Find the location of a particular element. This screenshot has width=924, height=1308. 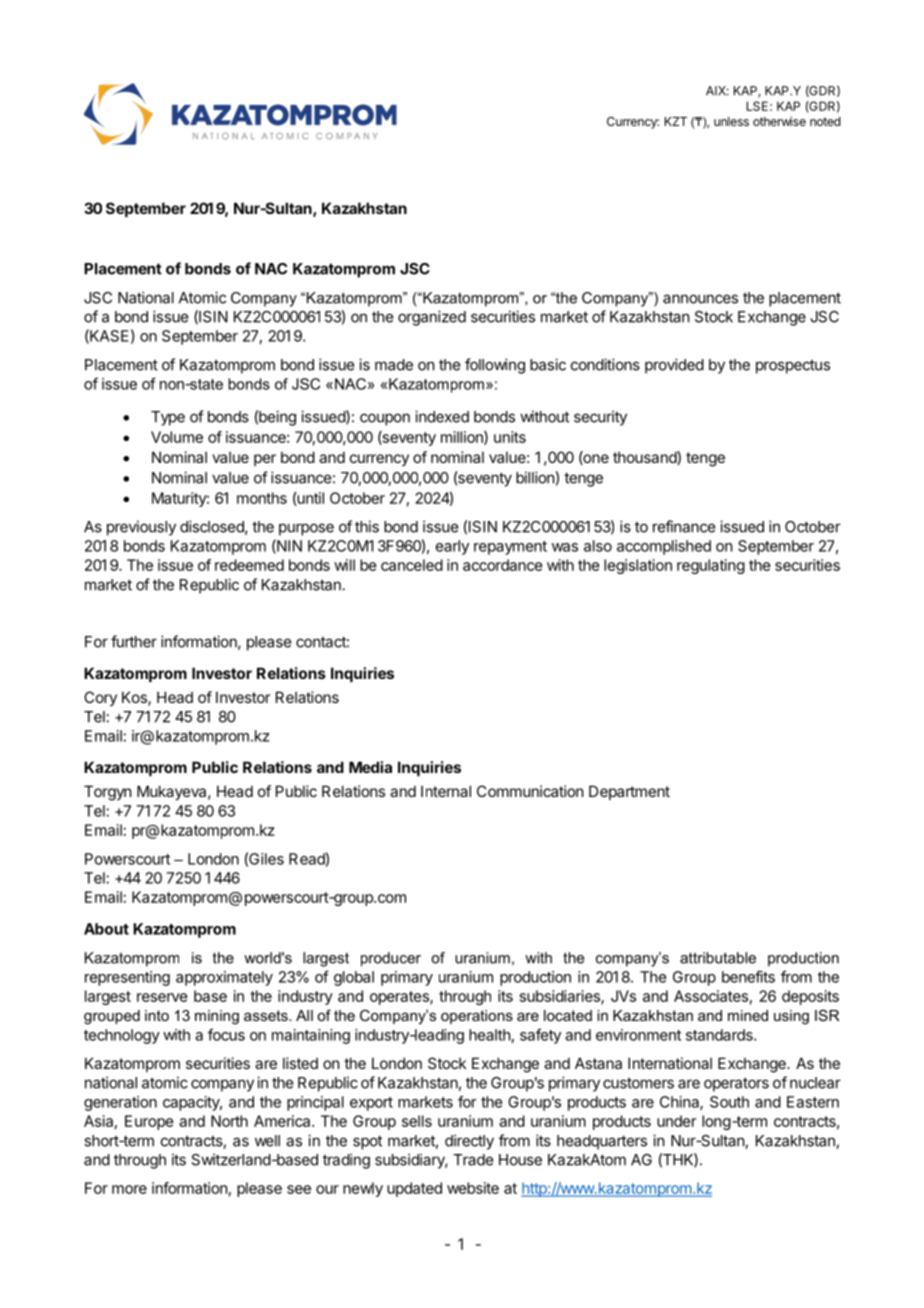

About is located at coordinates (106, 929).
